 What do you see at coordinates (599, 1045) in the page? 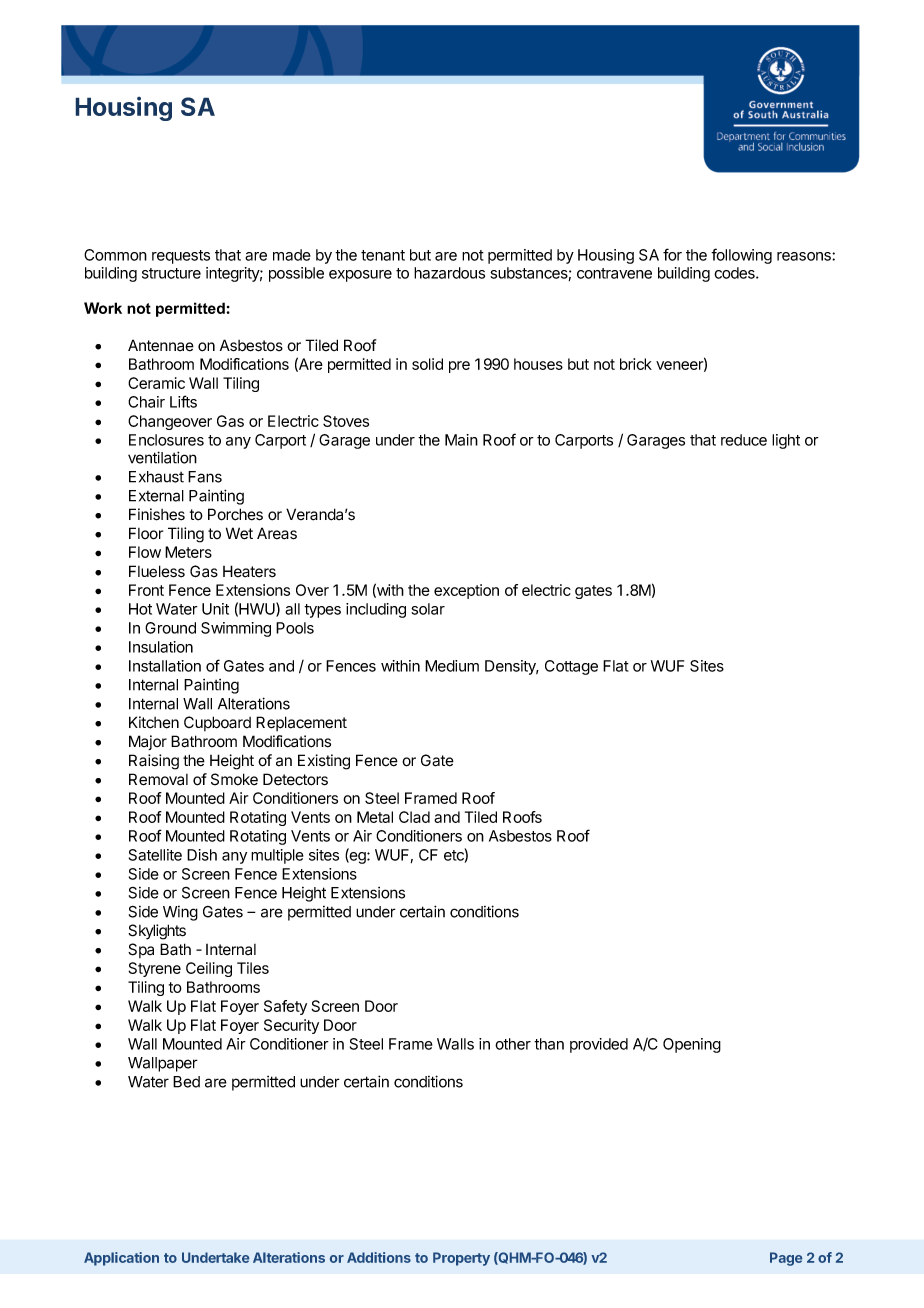
I see `provided` at bounding box center [599, 1045].
